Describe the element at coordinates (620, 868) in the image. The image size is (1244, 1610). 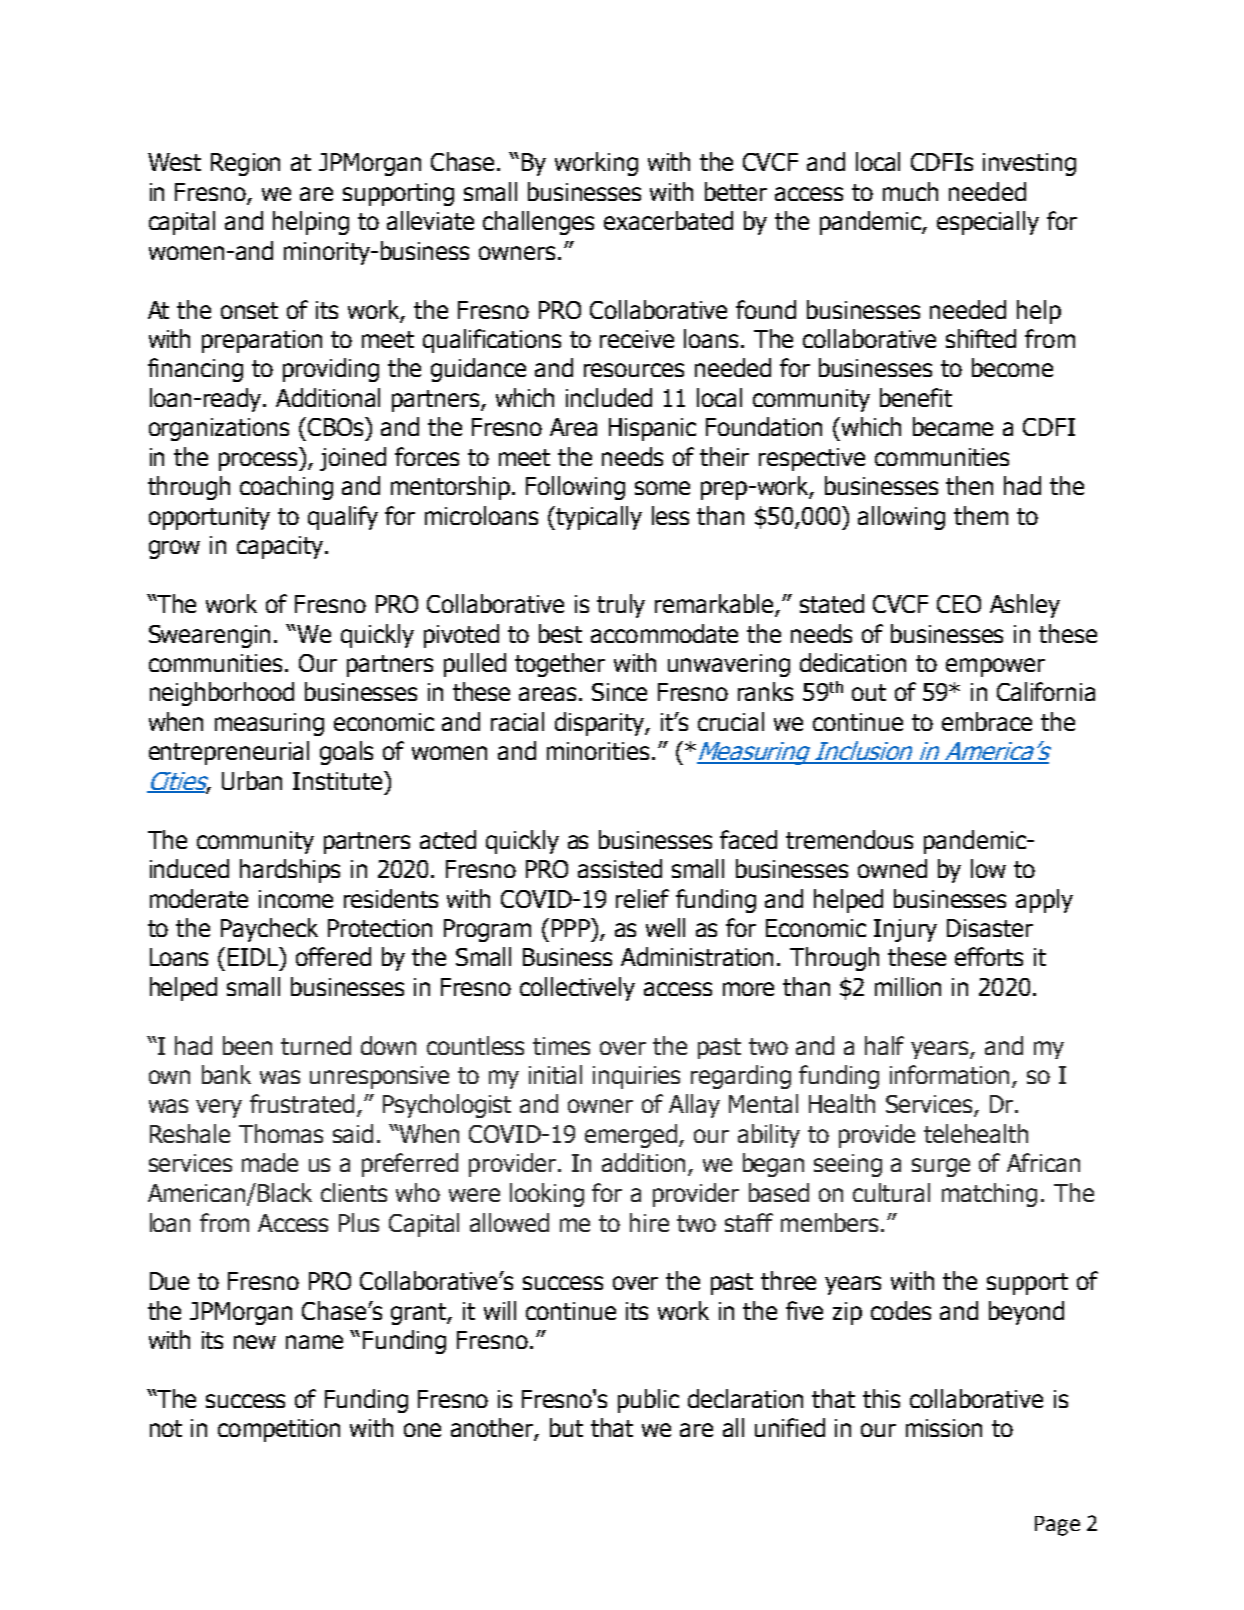
I see `assisted` at that location.
